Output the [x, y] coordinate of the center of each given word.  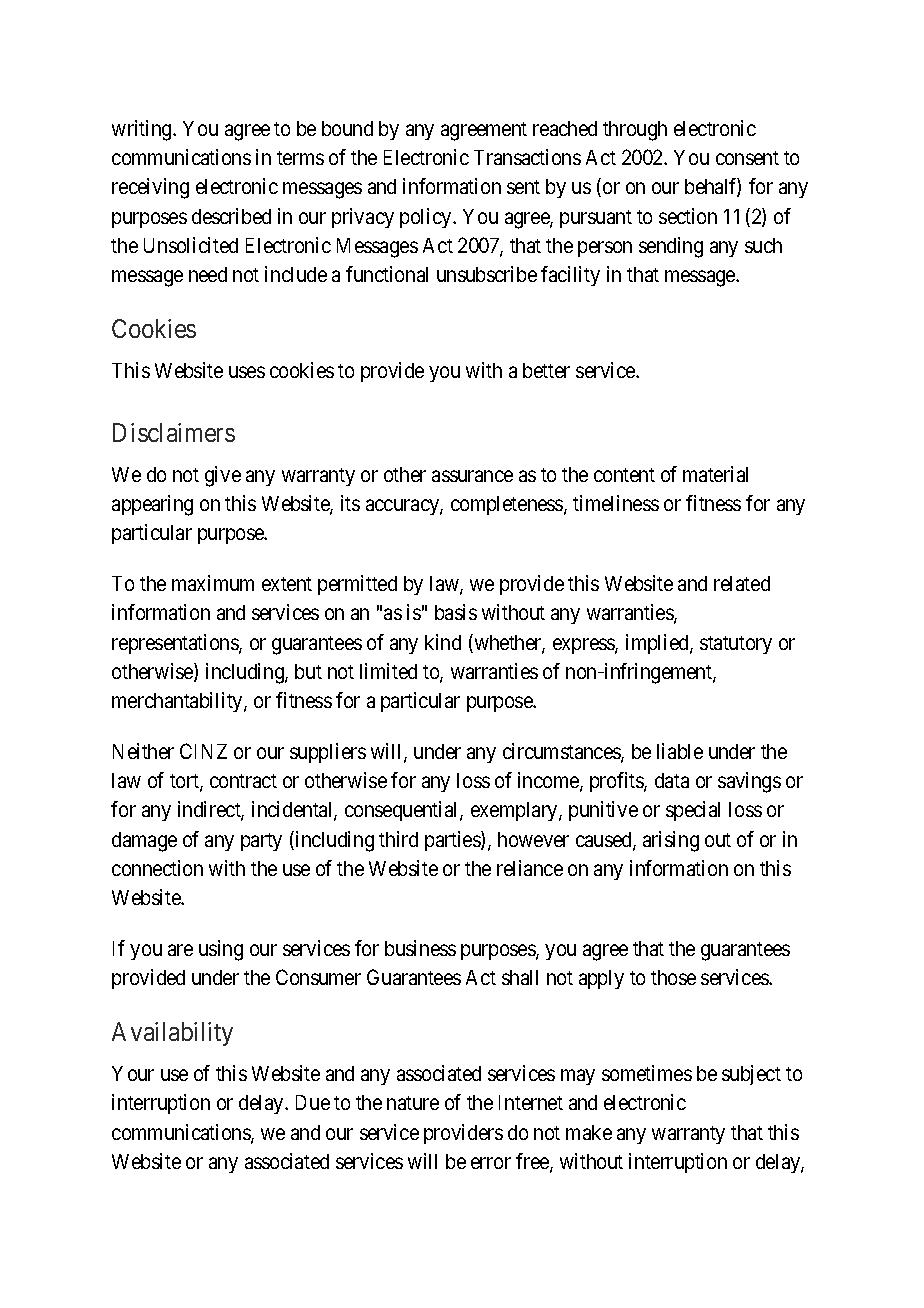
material [715, 474]
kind [443, 642]
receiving [150, 188]
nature [413, 1103]
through [635, 131]
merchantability [178, 702]
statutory [736, 645]
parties [453, 841]
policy [427, 218]
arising [671, 841]
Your [133, 1073]
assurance [472, 476]
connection [157, 868]
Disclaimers [174, 432]
